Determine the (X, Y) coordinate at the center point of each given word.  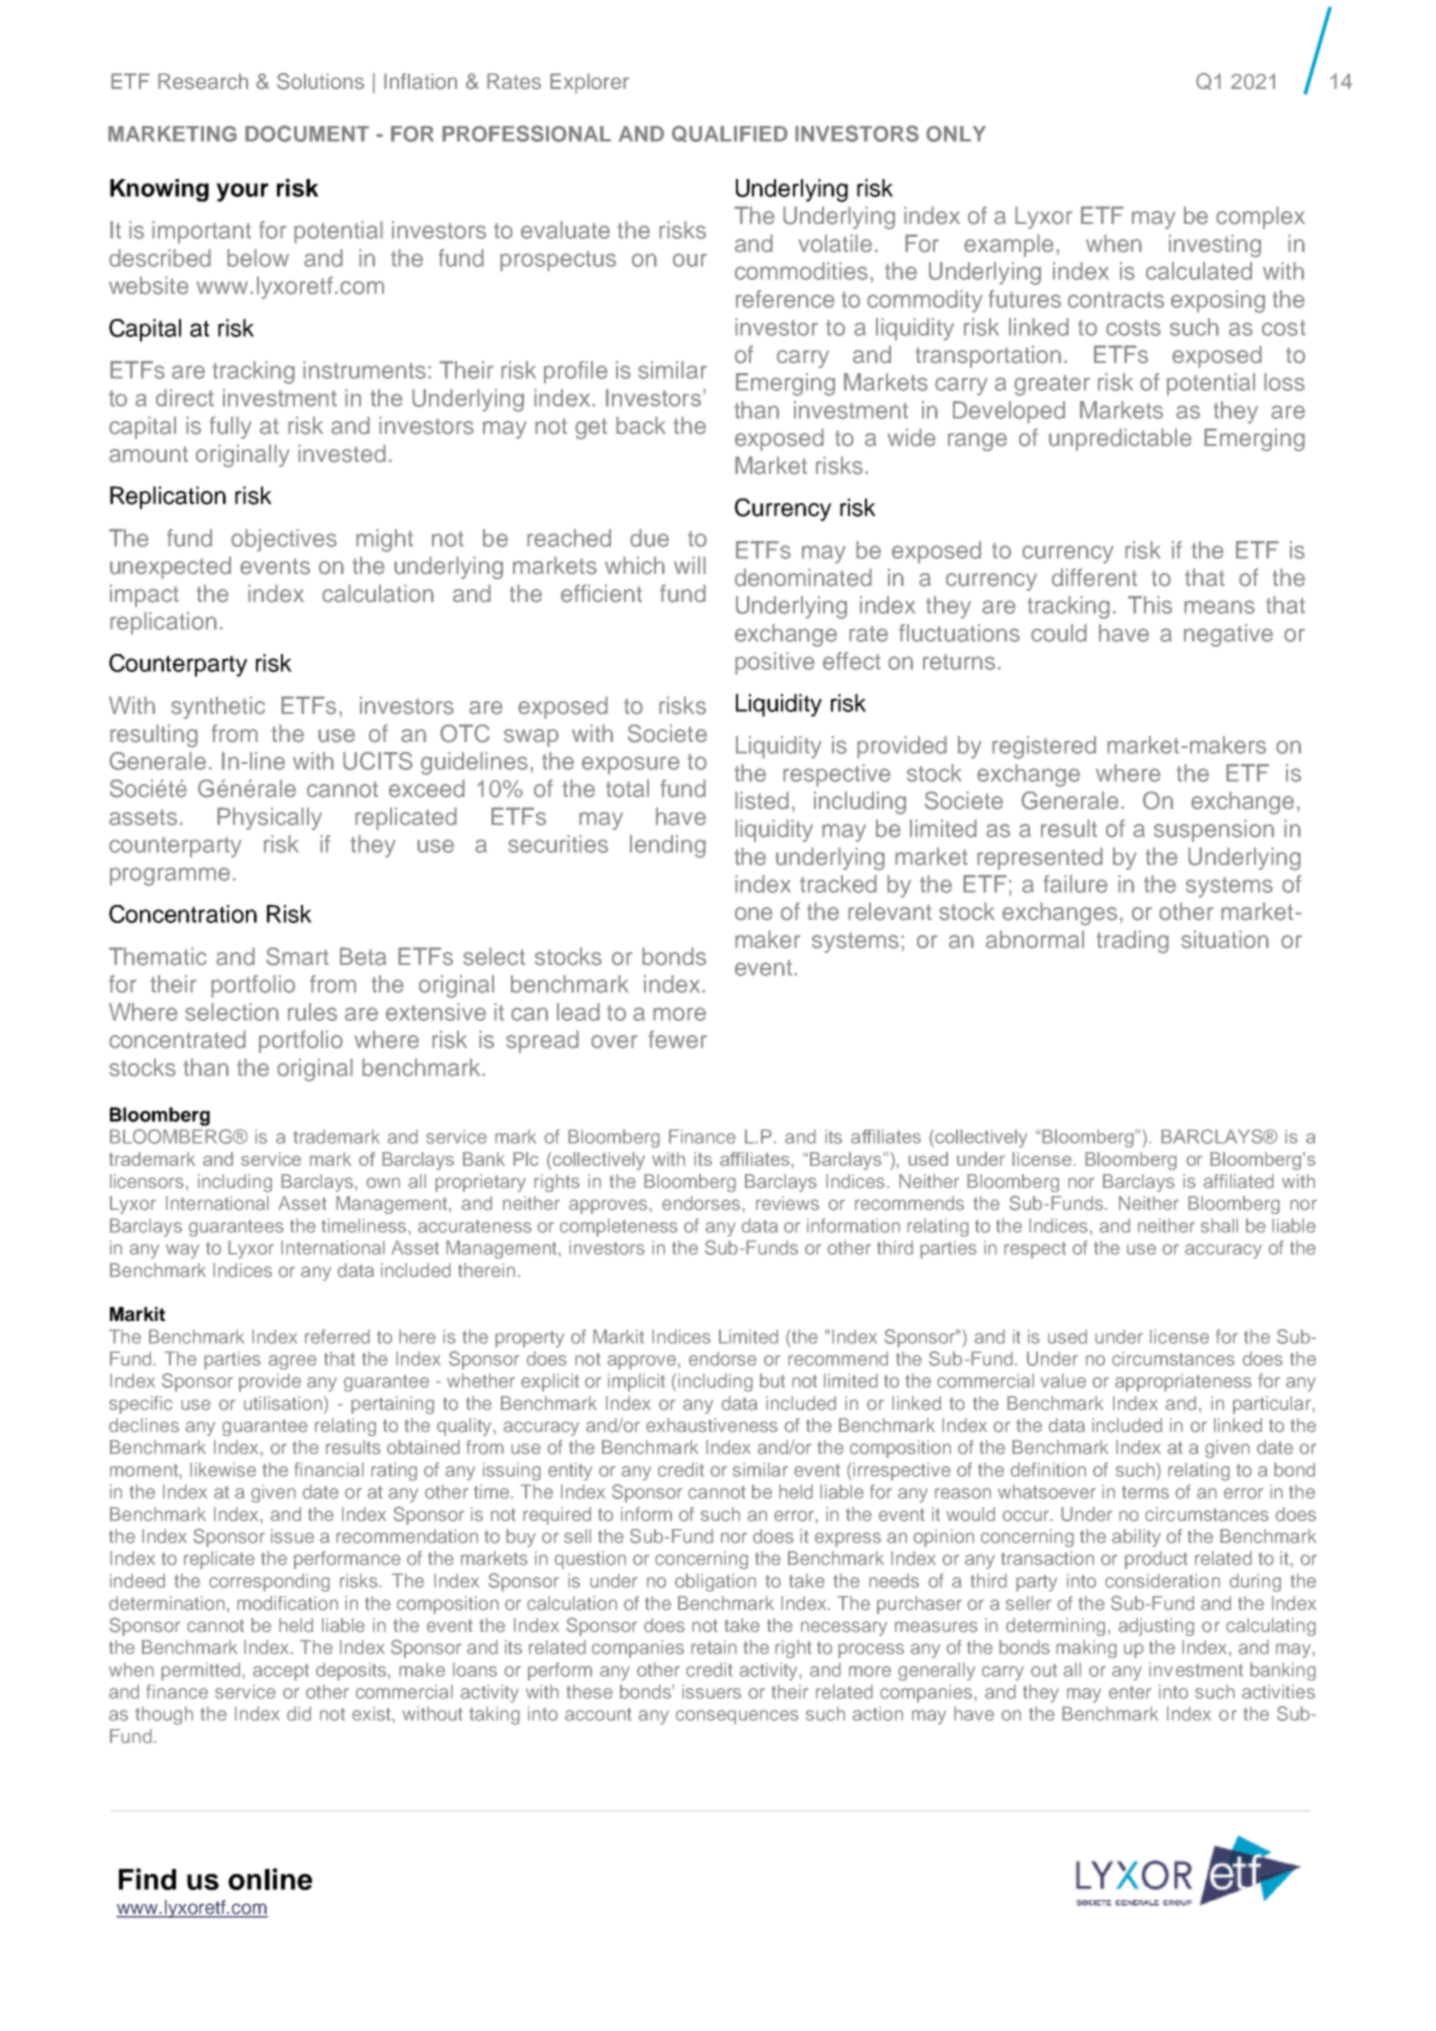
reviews (787, 1203)
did (299, 1713)
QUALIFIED (730, 134)
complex (1260, 217)
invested (342, 453)
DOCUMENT (307, 133)
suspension (1214, 830)
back (641, 425)
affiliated (1238, 1181)
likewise (223, 1469)
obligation (715, 1582)
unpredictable (1120, 439)
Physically (269, 818)
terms (1145, 1492)
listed (762, 800)
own (383, 1183)
